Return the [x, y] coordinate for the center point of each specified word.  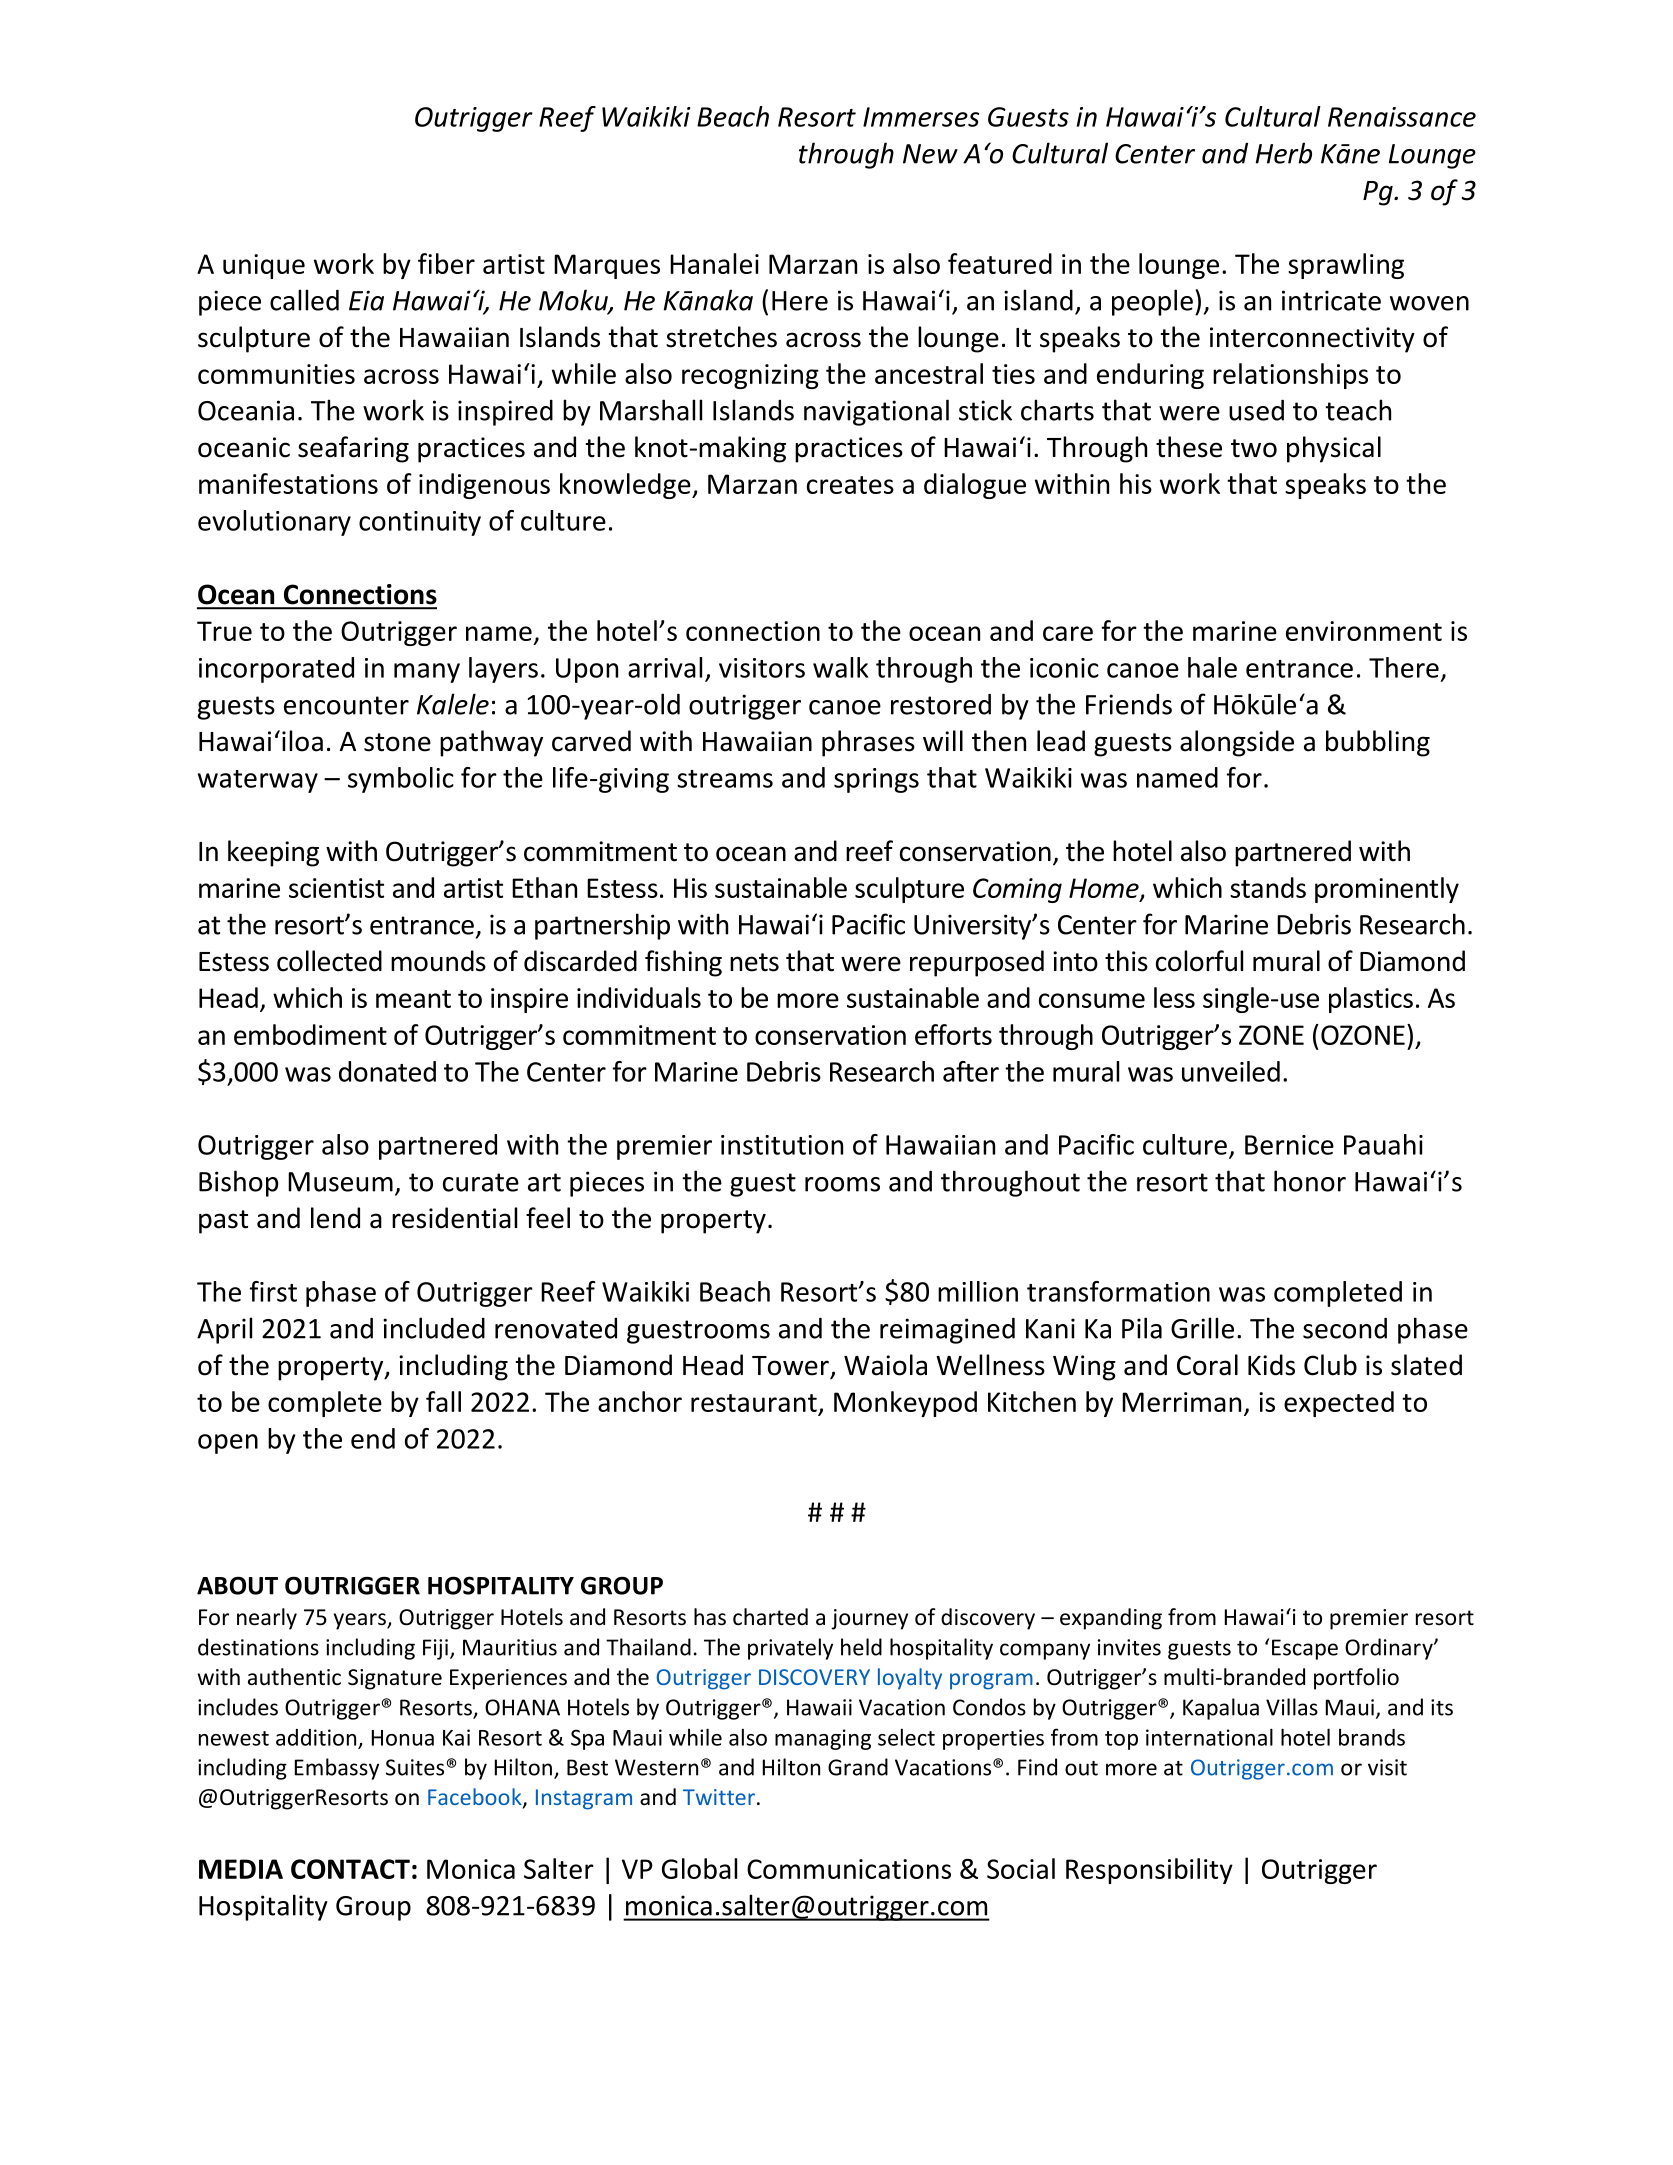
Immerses [921, 117]
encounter [346, 705]
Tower [790, 1366]
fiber [446, 263]
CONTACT [350, 1869]
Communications [849, 1869]
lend [335, 1218]
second [1345, 1328]
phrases [868, 743]
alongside [1237, 743]
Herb [1284, 153]
